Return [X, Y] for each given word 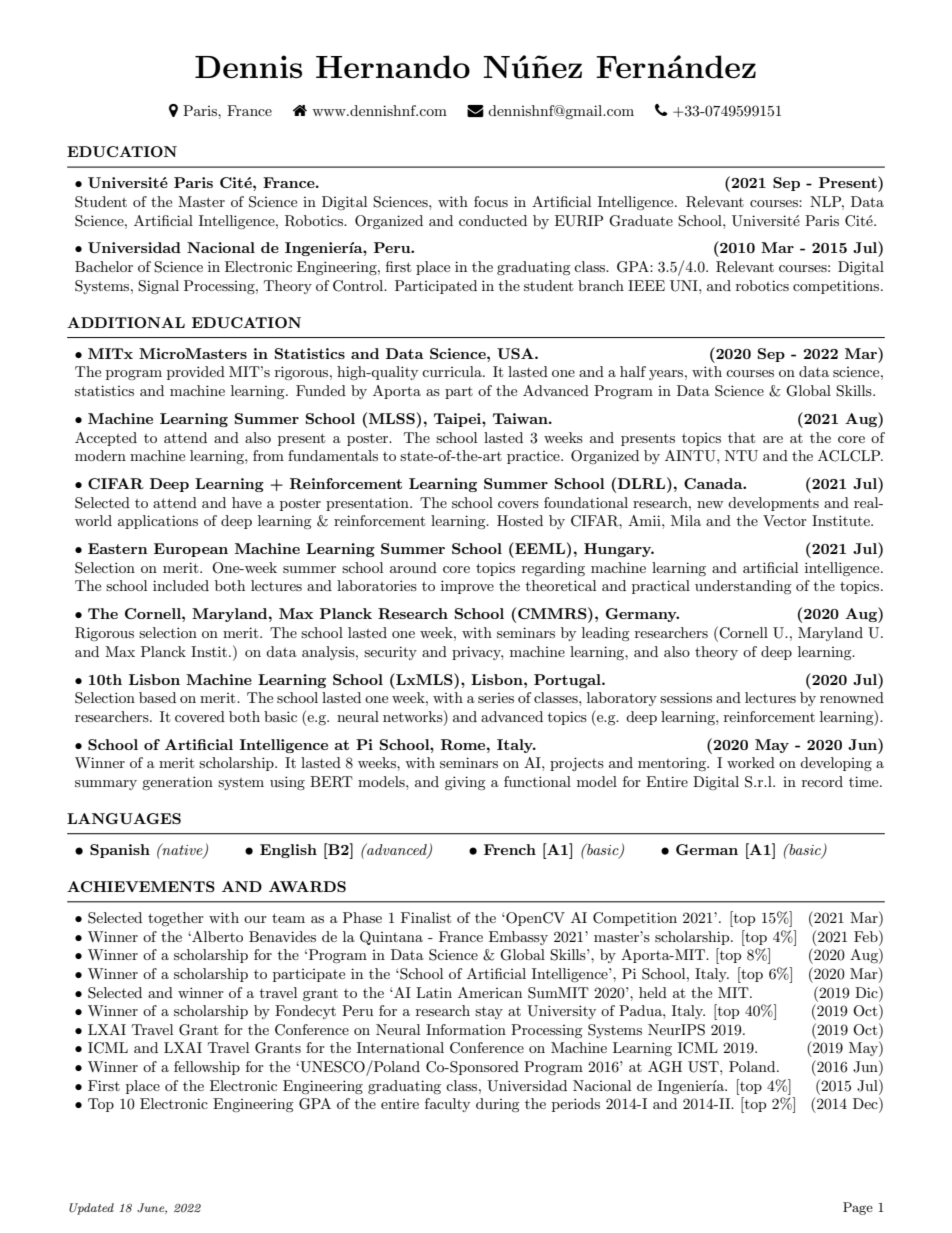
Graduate [641, 221]
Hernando [393, 67]
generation [177, 783]
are [773, 439]
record [822, 781]
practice [534, 457]
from [268, 455]
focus [491, 201]
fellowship [207, 1068]
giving [465, 783]
